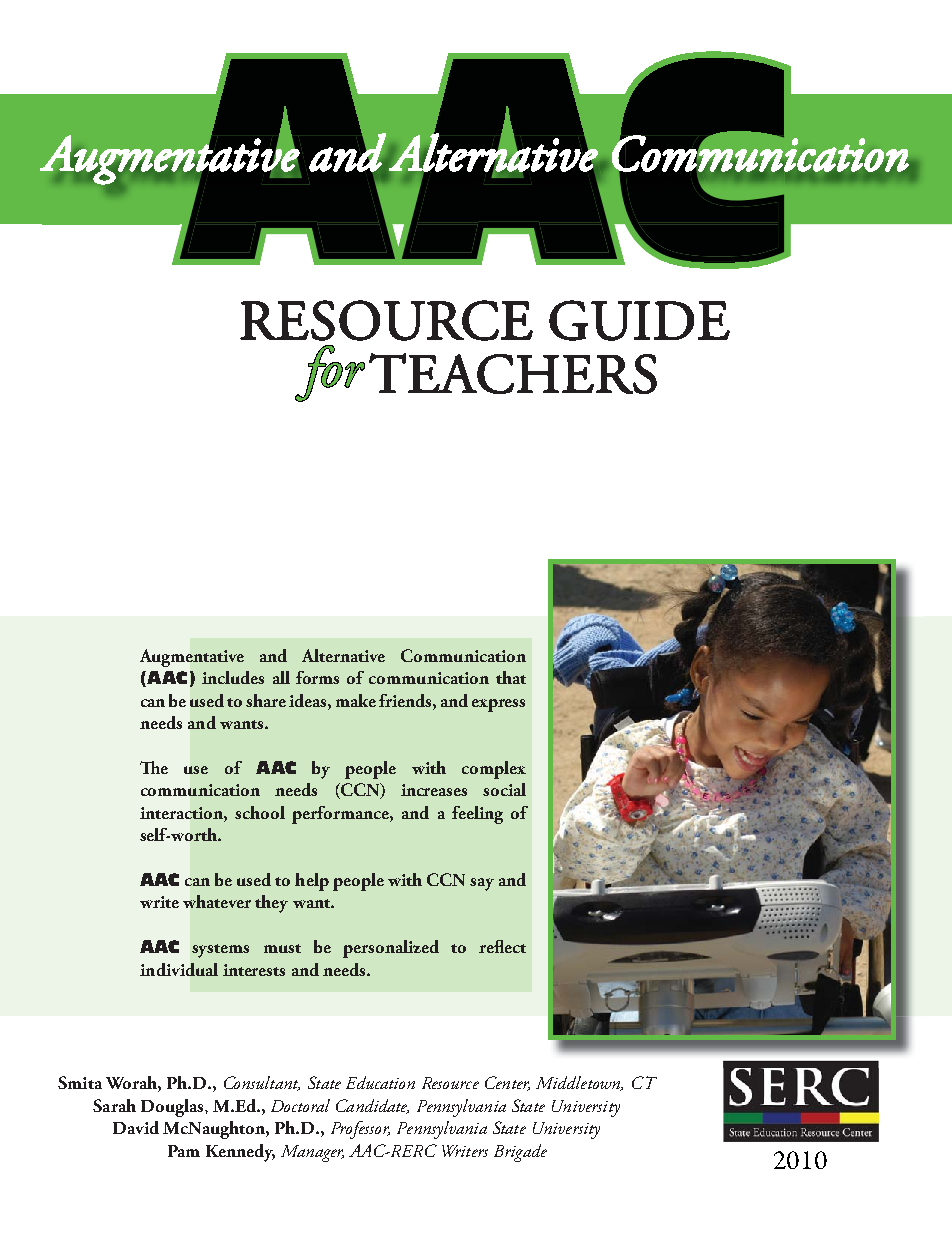  Describe the element at coordinates (498, 705) in the document. I see `express` at that location.
